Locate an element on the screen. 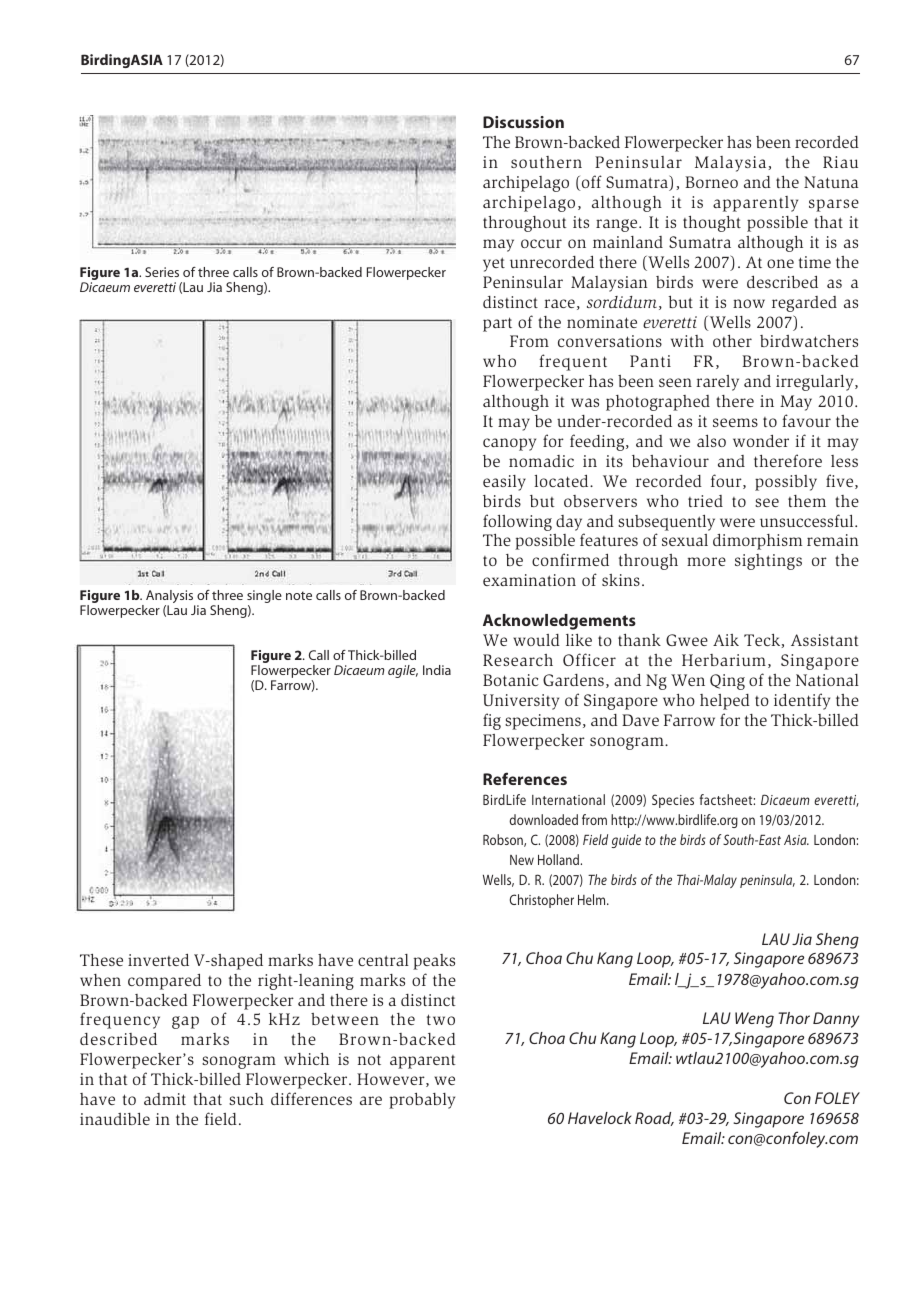 The height and width of the screenshot is (1316, 914). easily is located at coordinates (504, 483).
